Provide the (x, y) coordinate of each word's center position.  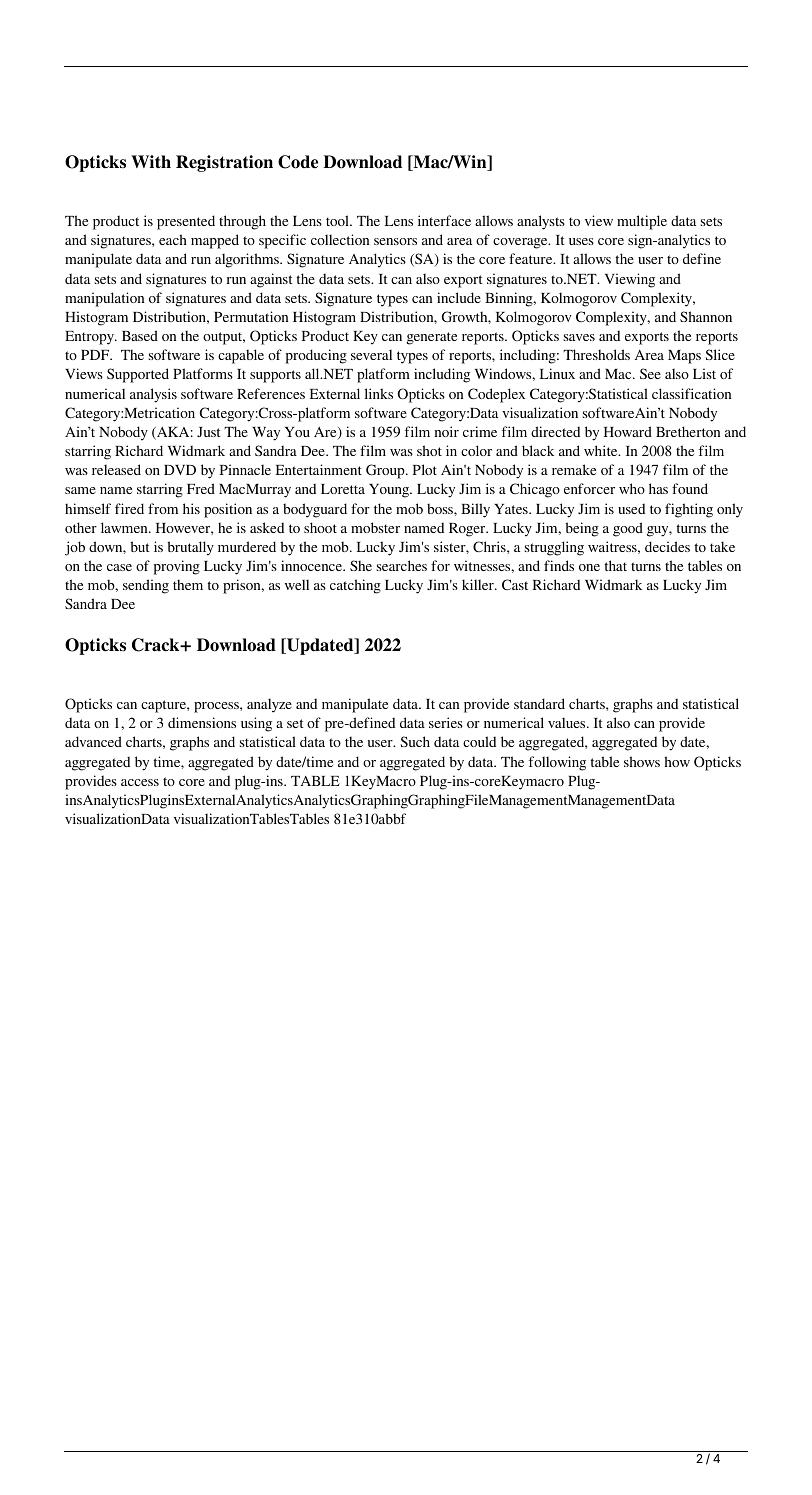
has (658, 488)
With (151, 161)
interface (444, 220)
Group (386, 471)
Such (415, 741)
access (140, 782)
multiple (642, 222)
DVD (180, 470)
